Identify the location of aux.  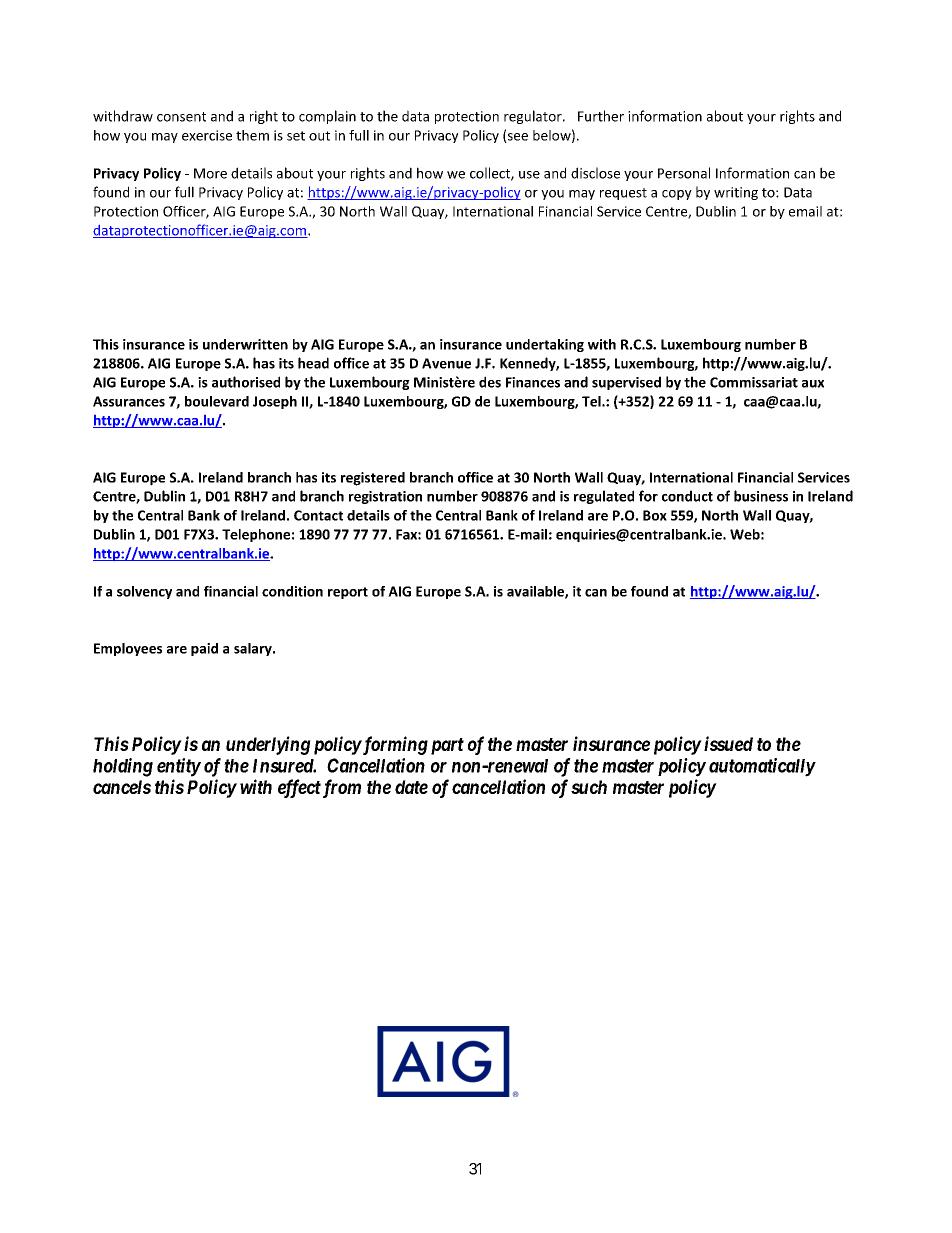
(813, 384).
